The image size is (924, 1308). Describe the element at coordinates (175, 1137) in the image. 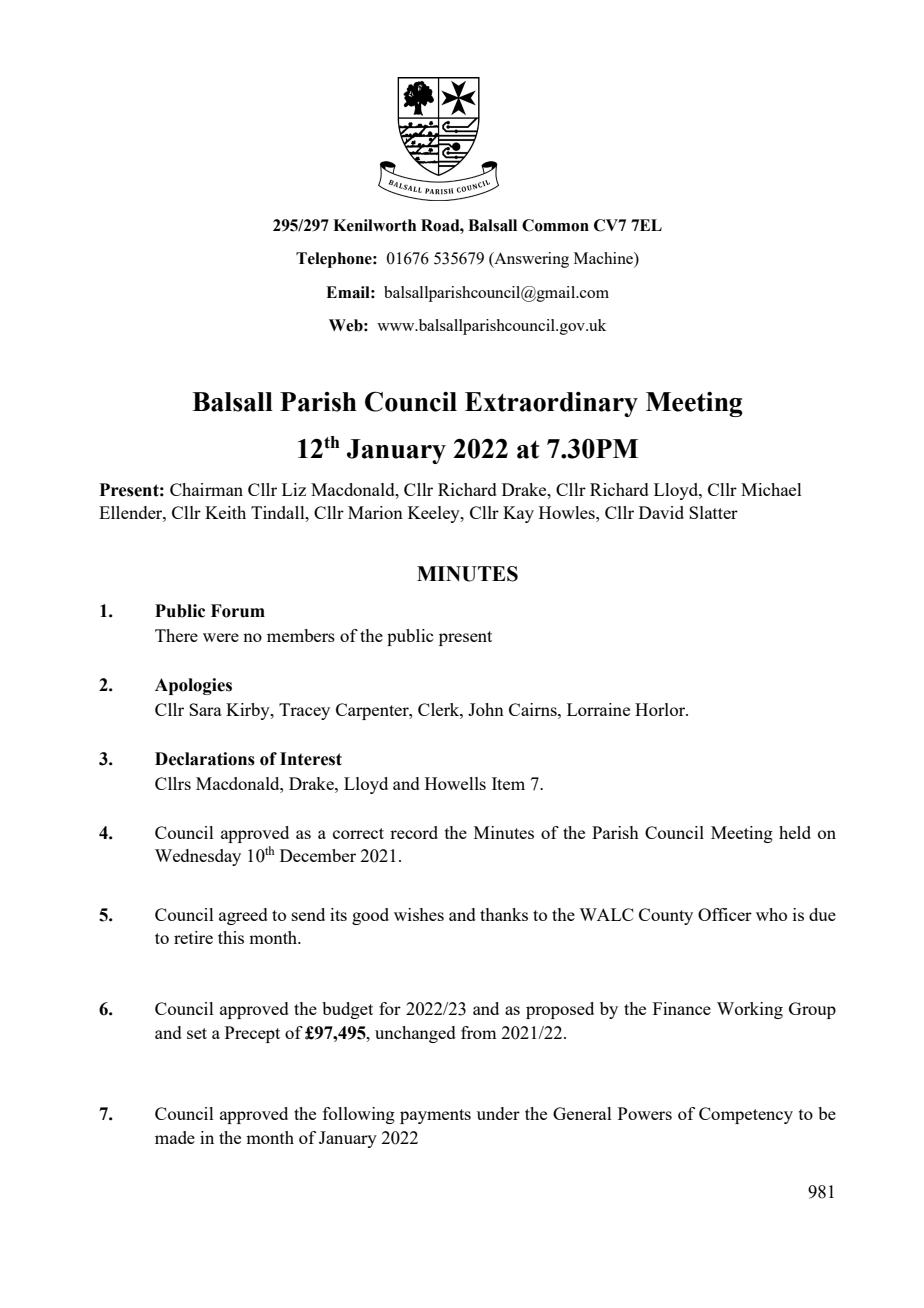

I see `made` at that location.
